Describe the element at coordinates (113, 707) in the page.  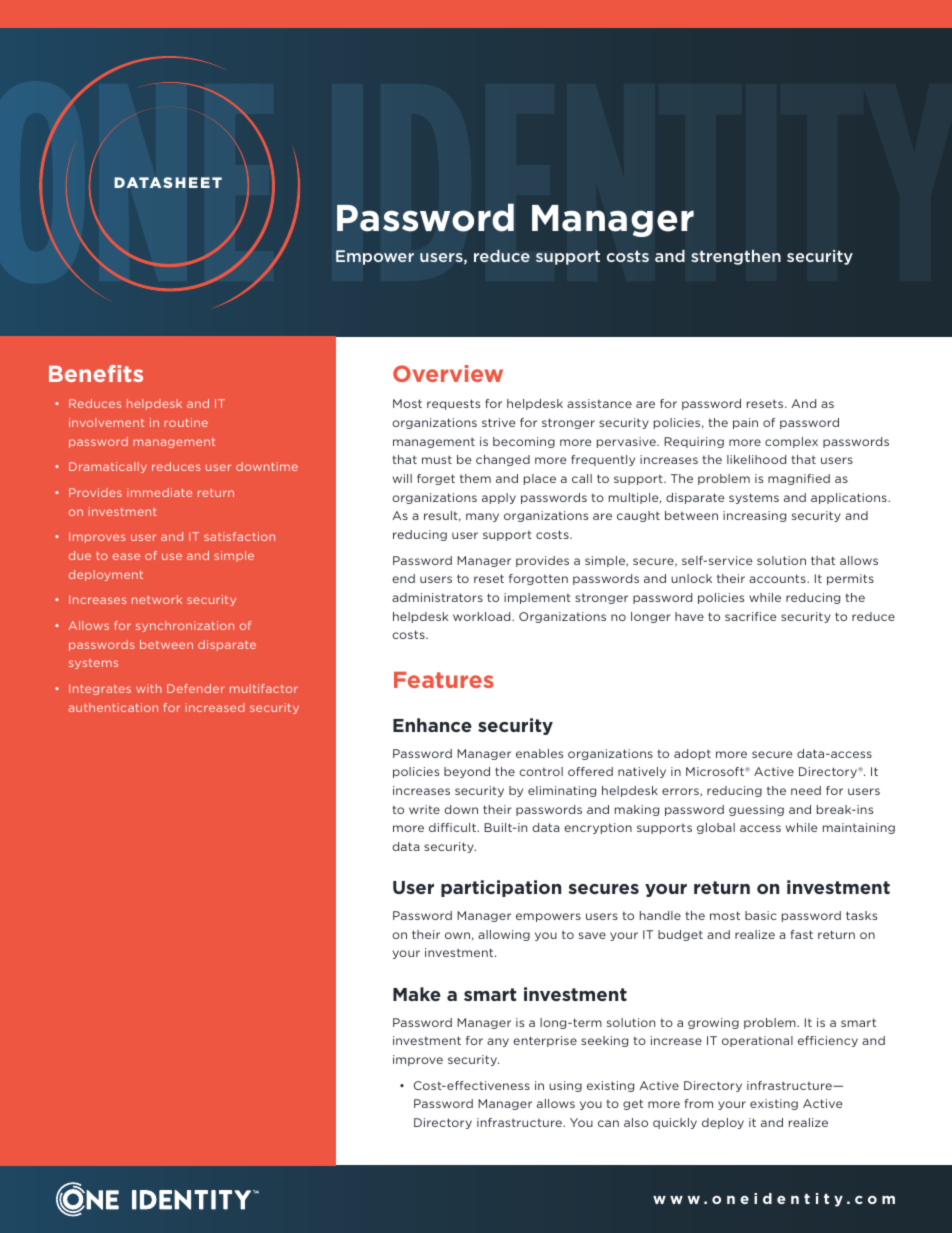
I see `authentication` at that location.
